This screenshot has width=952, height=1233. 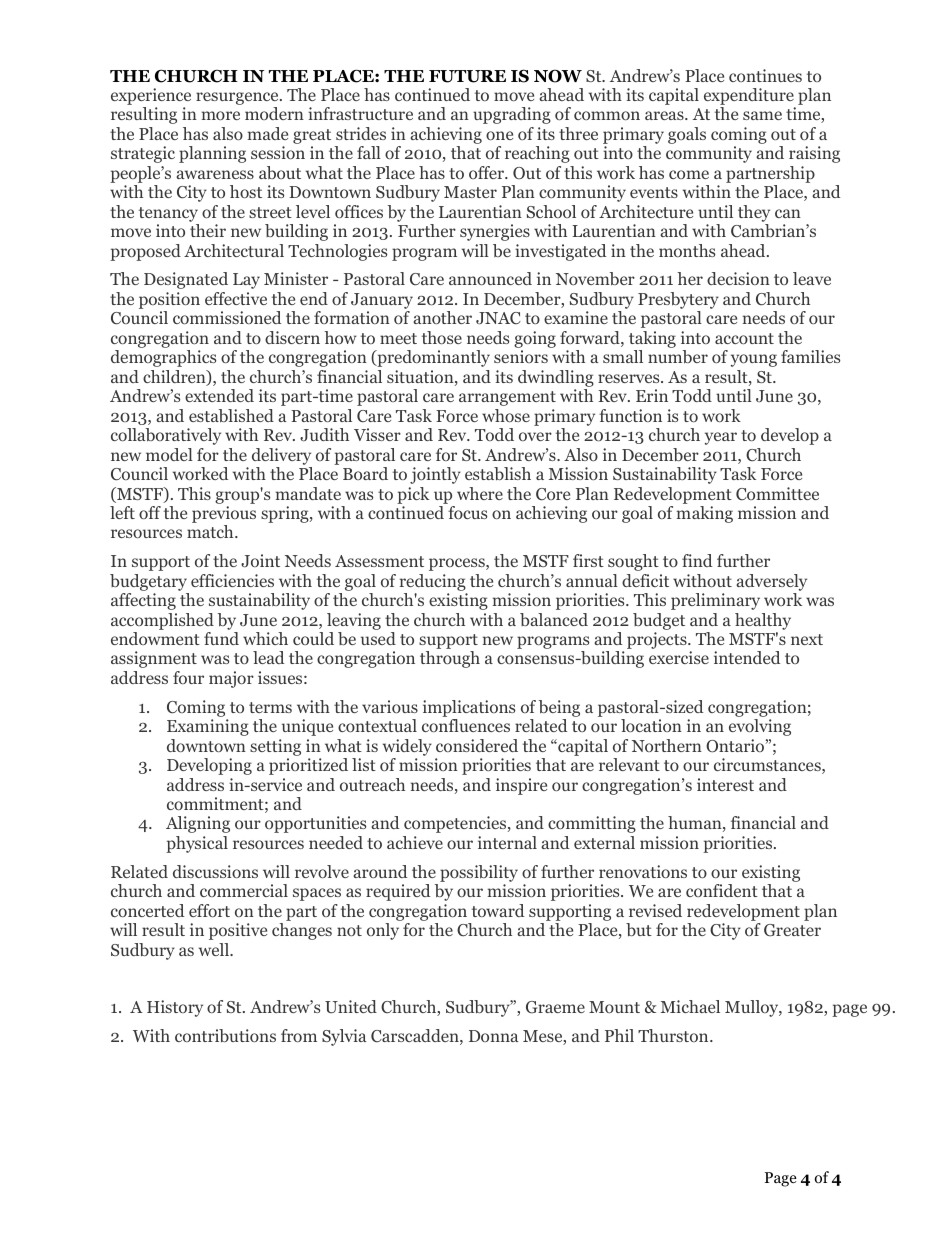 I want to click on History, so click(x=175, y=1008).
